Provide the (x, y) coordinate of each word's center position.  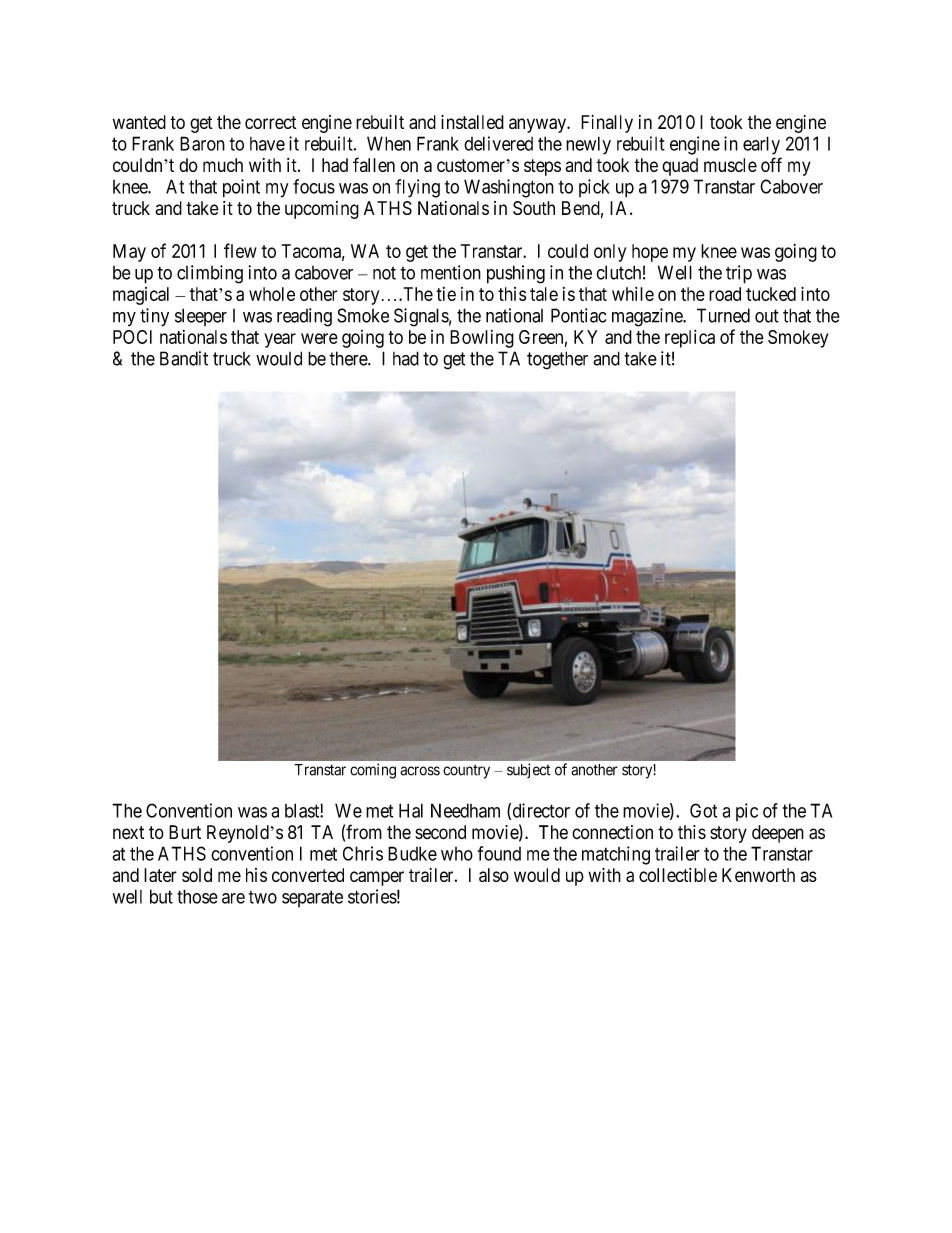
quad (680, 167)
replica (690, 339)
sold (197, 875)
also (494, 875)
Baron (202, 143)
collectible (678, 875)
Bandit (184, 358)
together (557, 360)
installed (472, 122)
